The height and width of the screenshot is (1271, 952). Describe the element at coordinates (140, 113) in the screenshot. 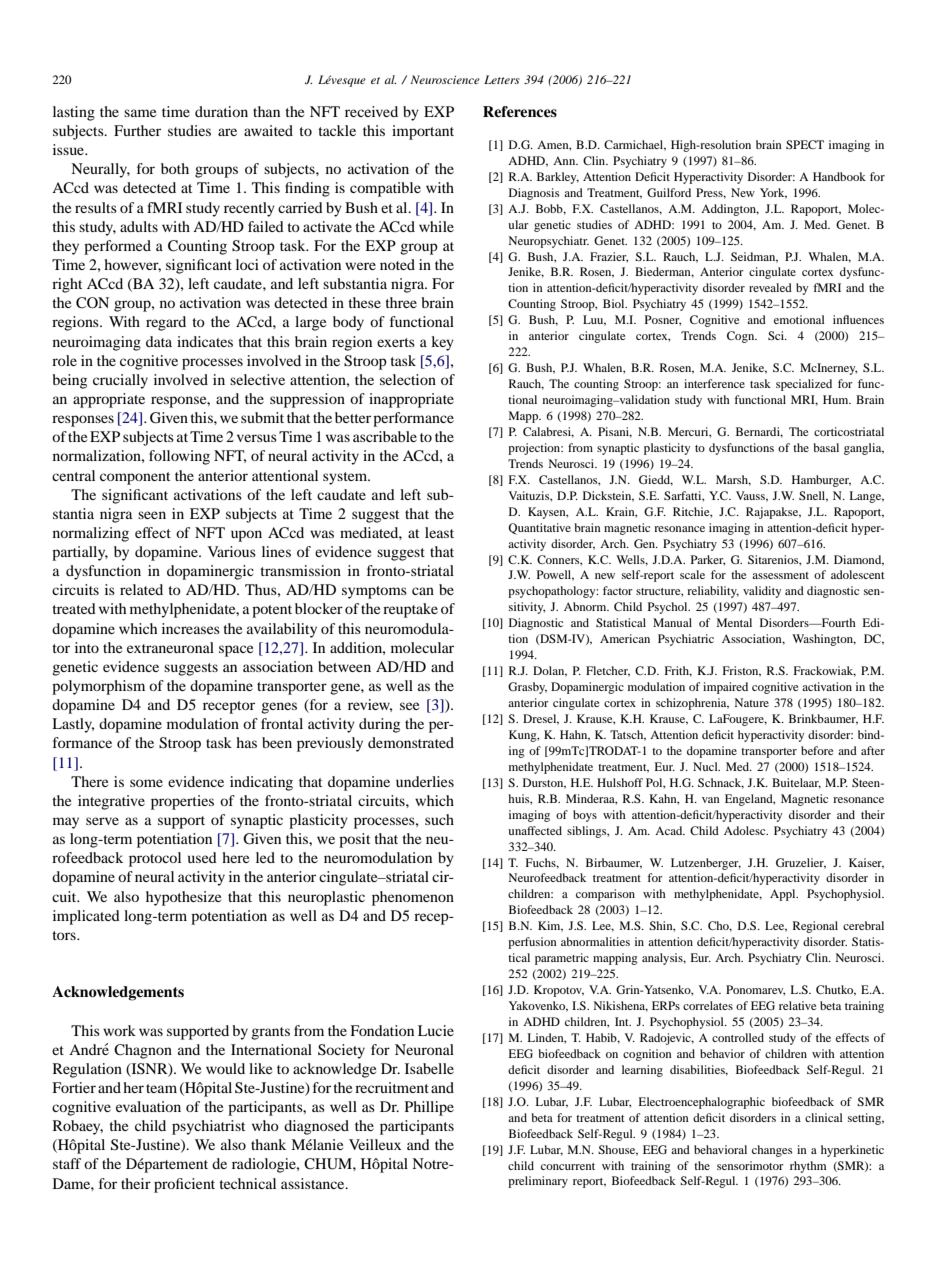

I see `same` at that location.
